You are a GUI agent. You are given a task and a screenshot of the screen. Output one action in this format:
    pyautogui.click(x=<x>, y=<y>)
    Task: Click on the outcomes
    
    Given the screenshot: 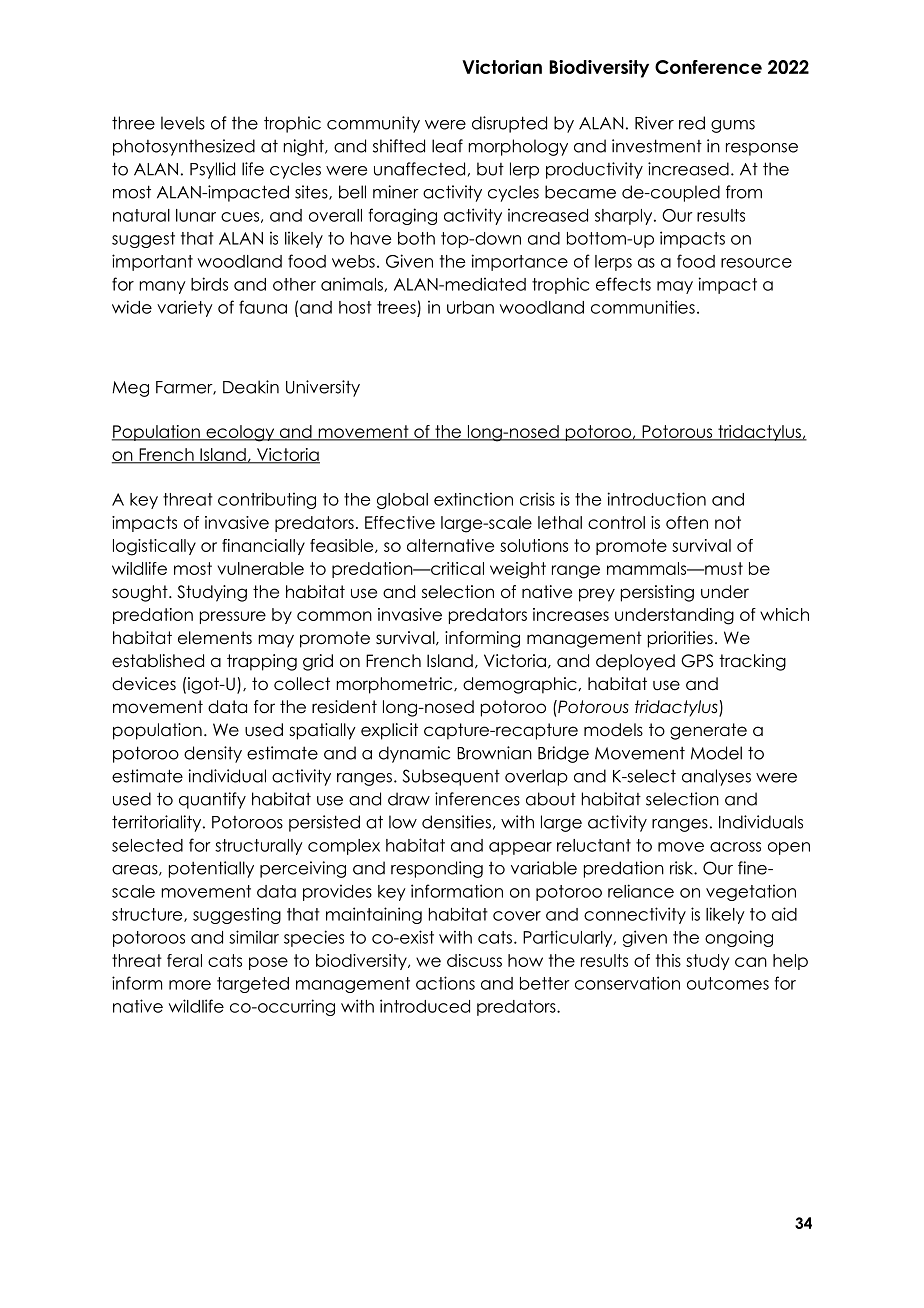 What is the action you would take?
    pyautogui.click(x=728, y=983)
